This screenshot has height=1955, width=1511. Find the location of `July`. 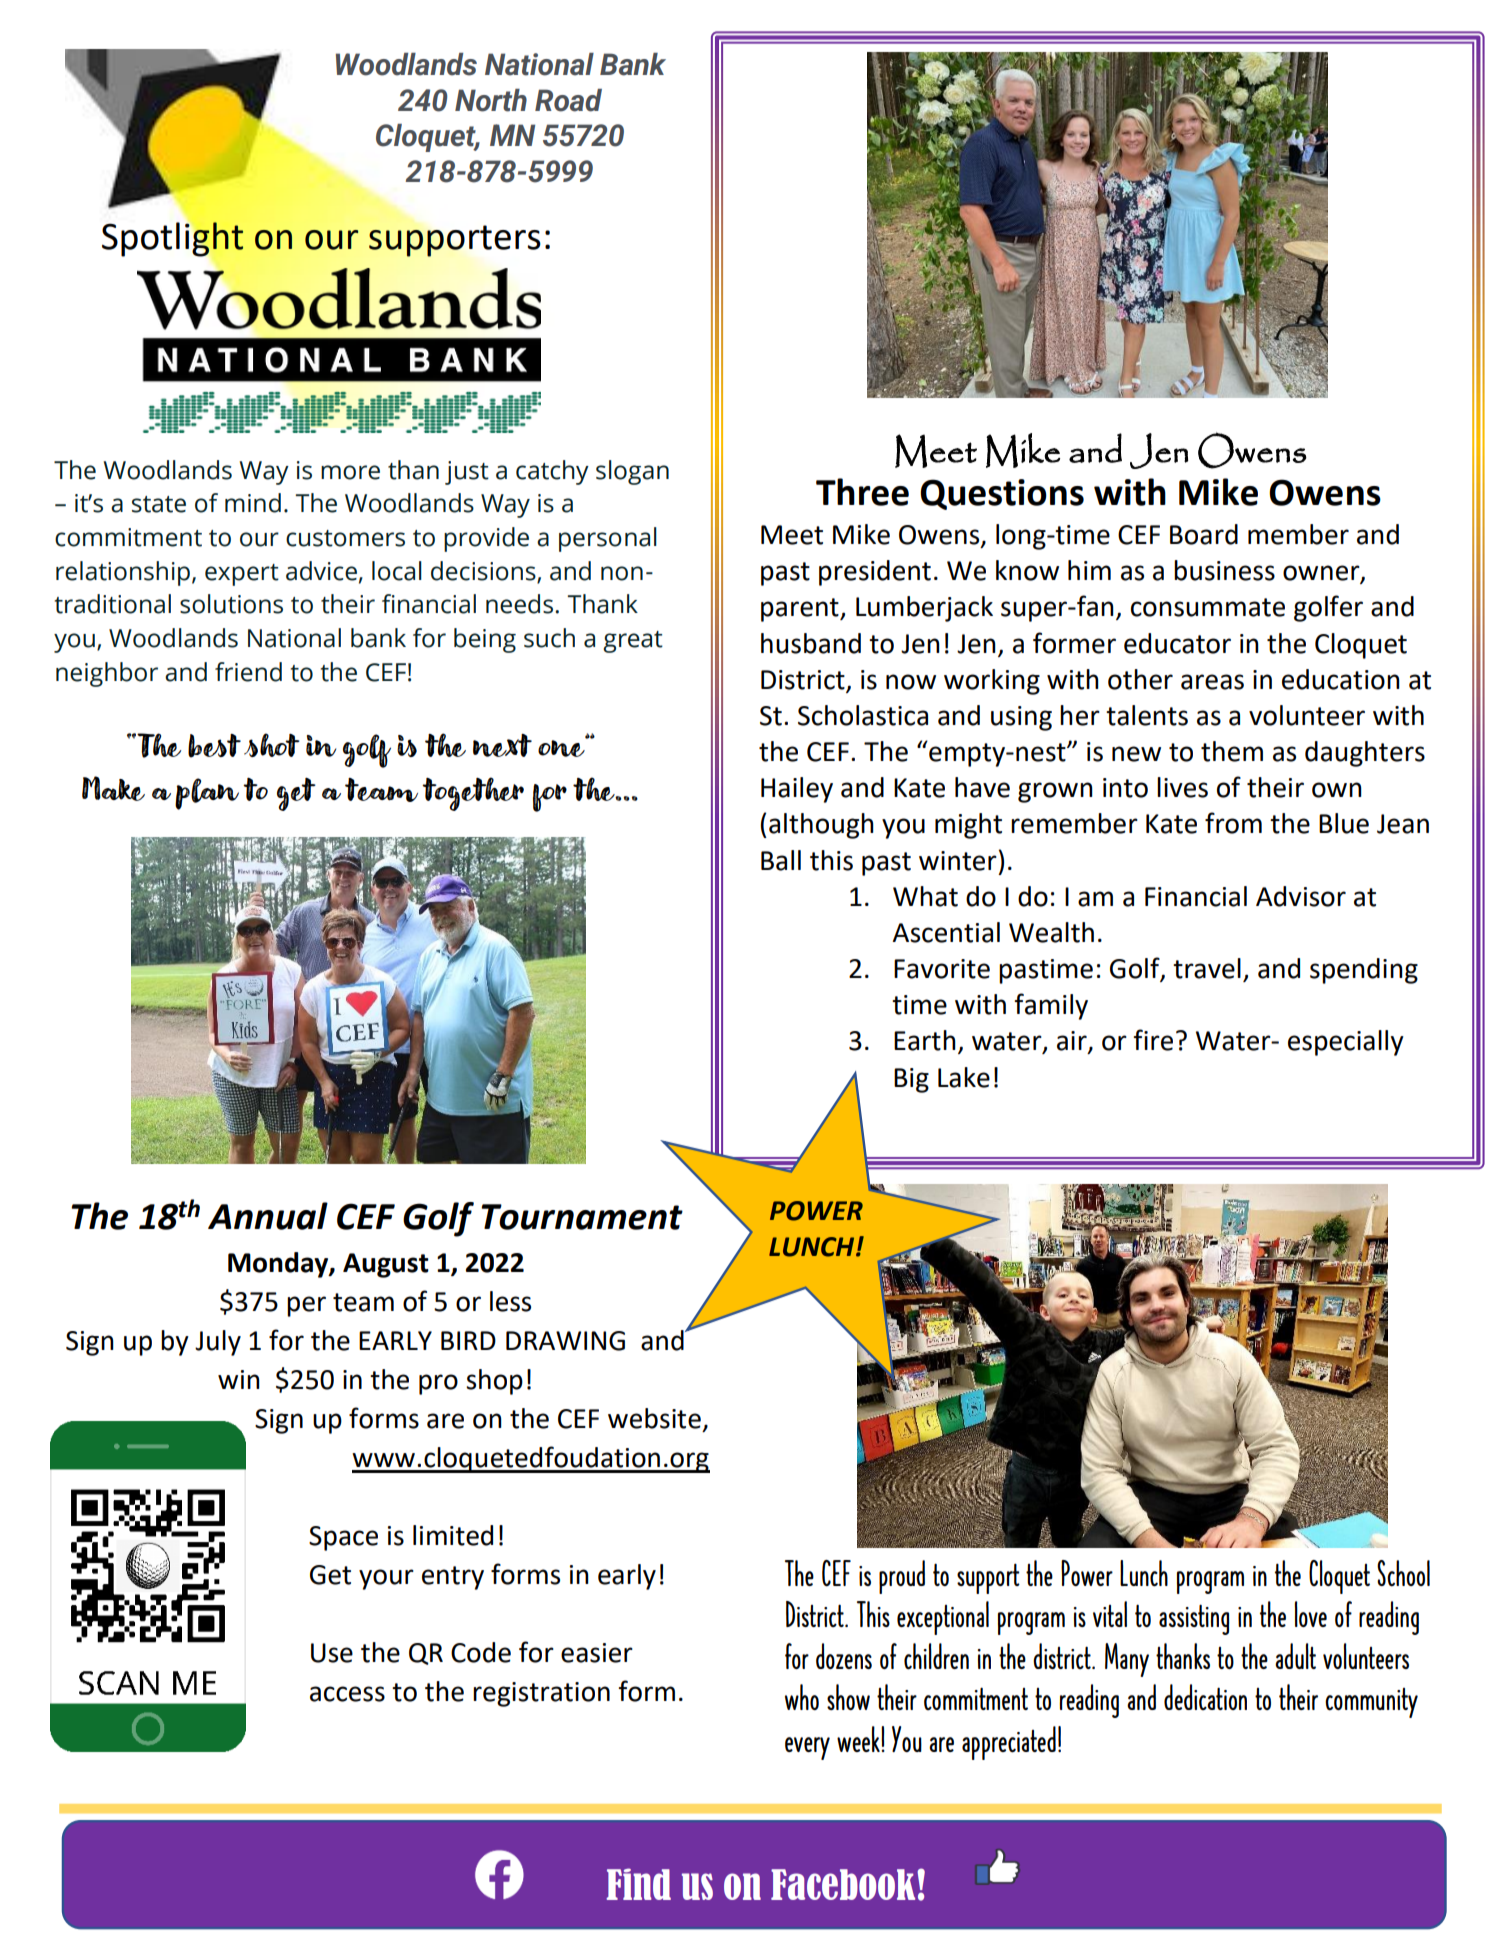

July is located at coordinates (218, 1343).
